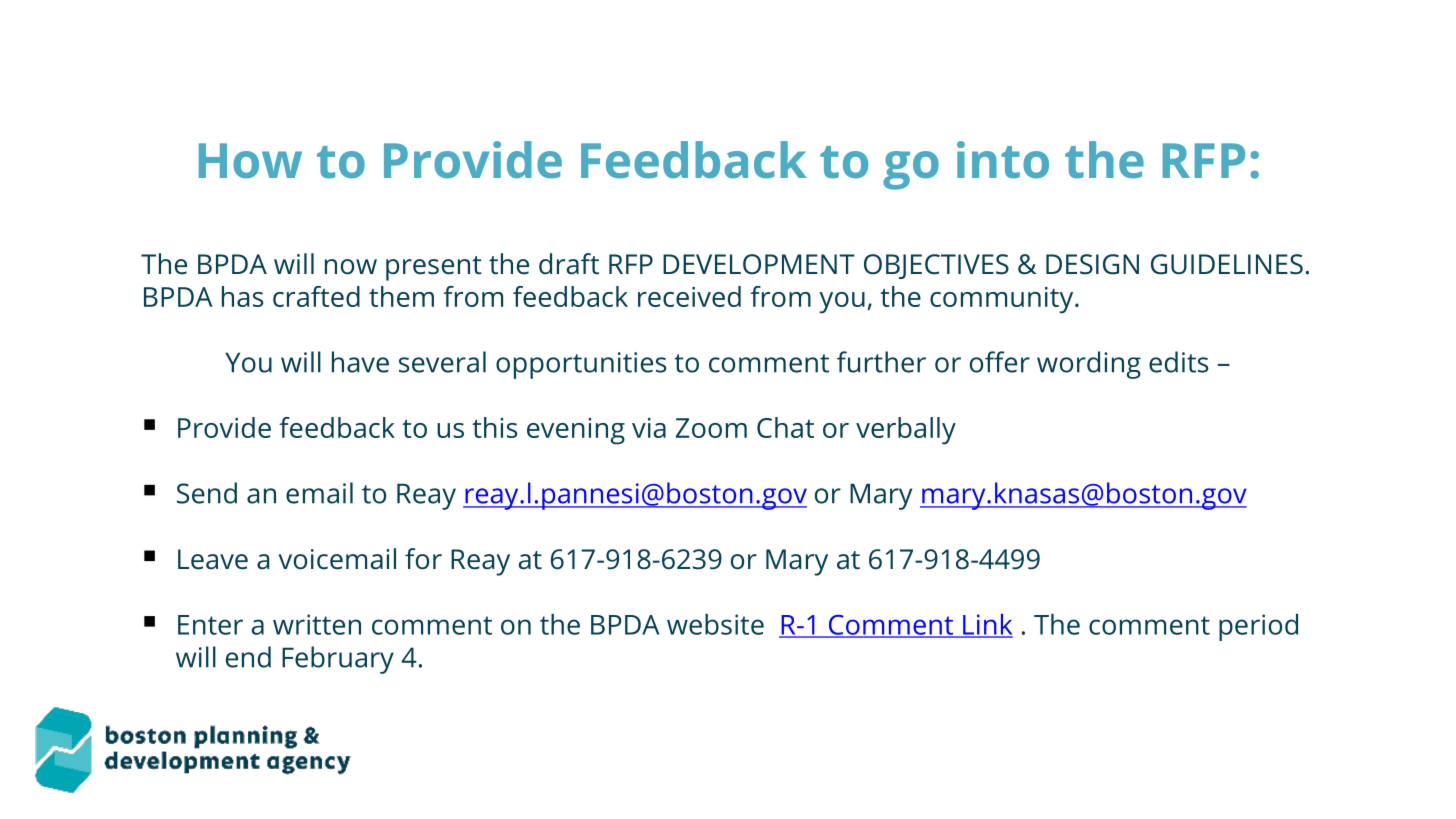 The image size is (1456, 819). I want to click on DESIGN, so click(1092, 264).
